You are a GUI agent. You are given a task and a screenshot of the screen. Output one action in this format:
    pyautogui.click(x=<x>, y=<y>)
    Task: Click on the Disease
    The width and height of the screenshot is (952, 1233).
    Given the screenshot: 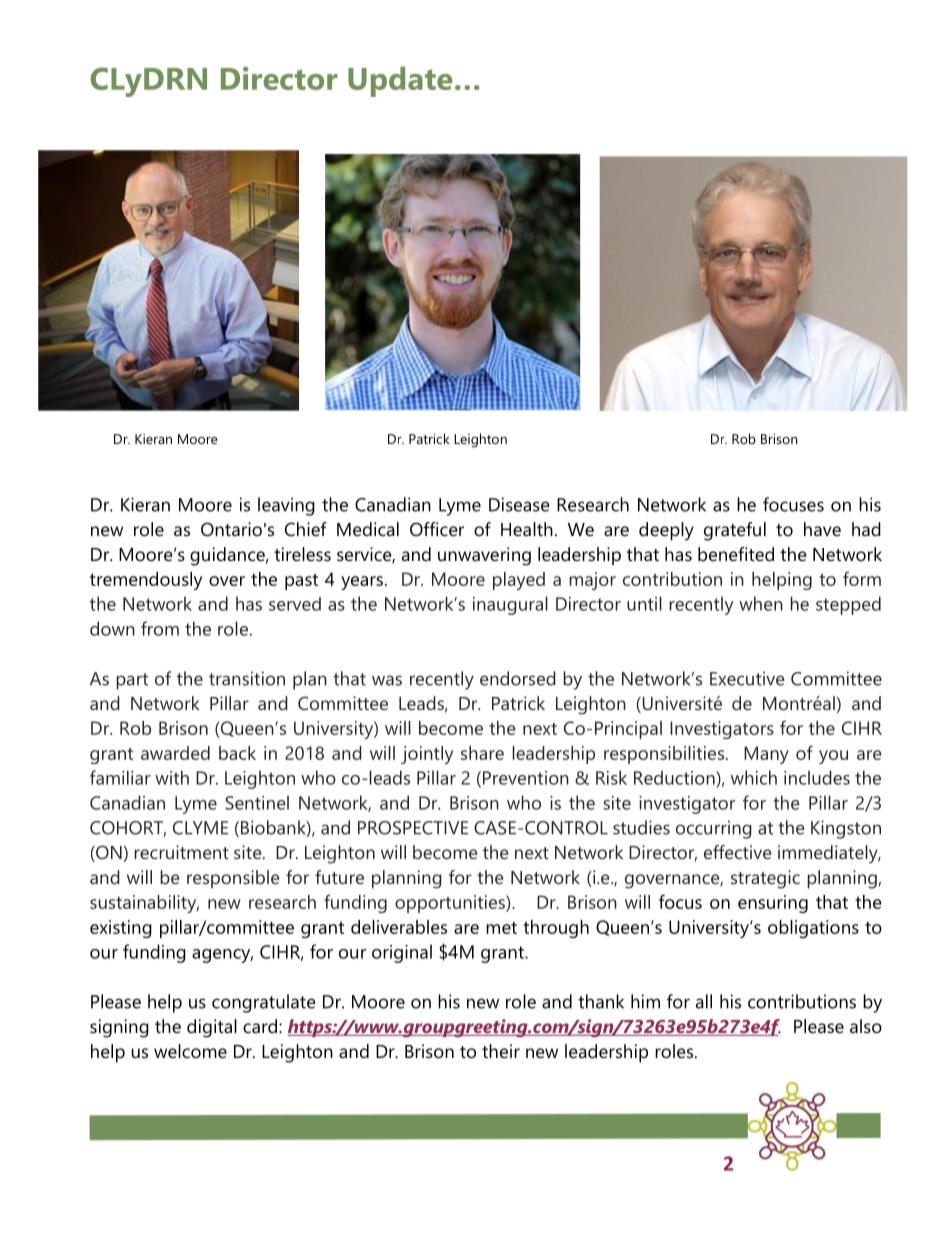 What is the action you would take?
    pyautogui.click(x=519, y=504)
